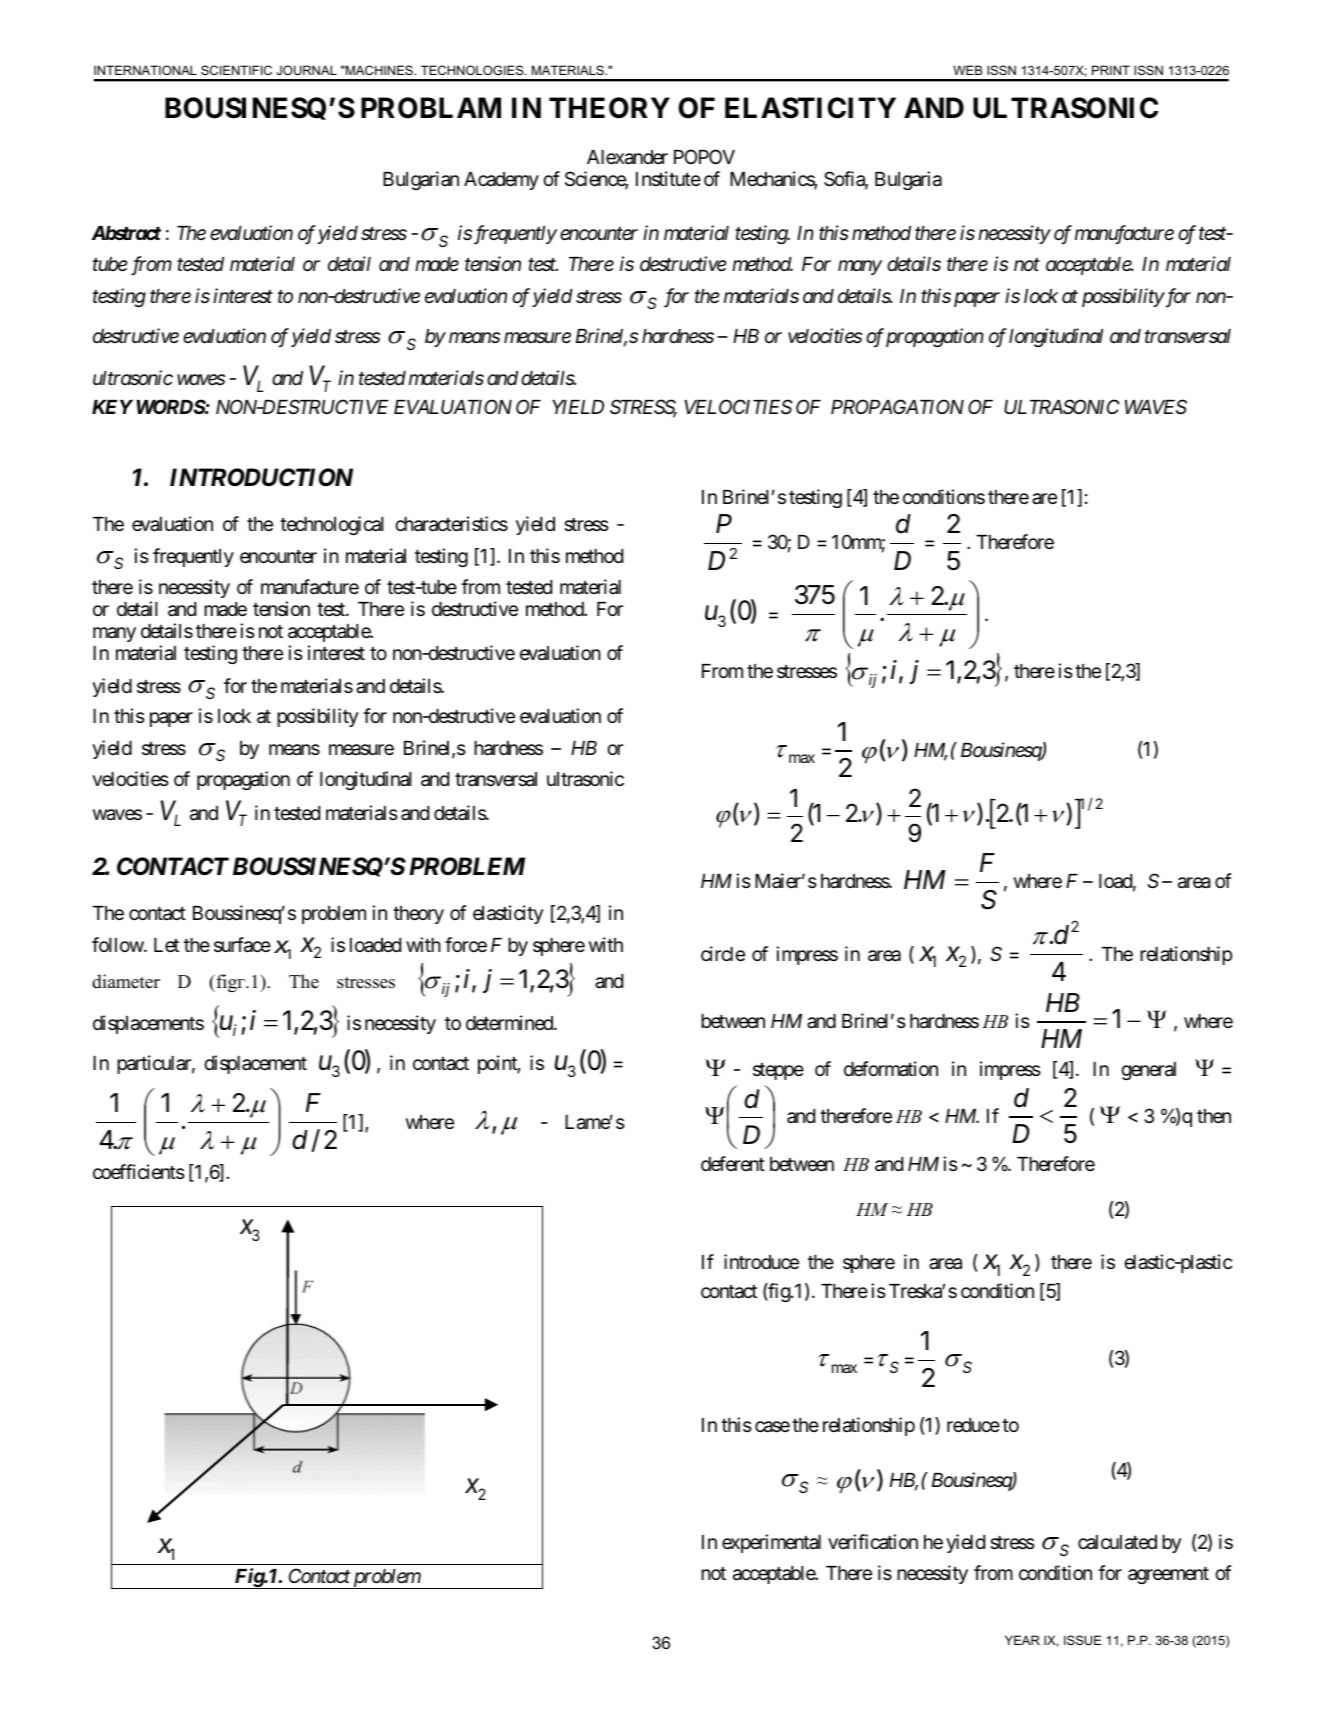 The height and width of the screenshot is (1712, 1323). Describe the element at coordinates (723, 953) in the screenshot. I see `circle` at that location.
